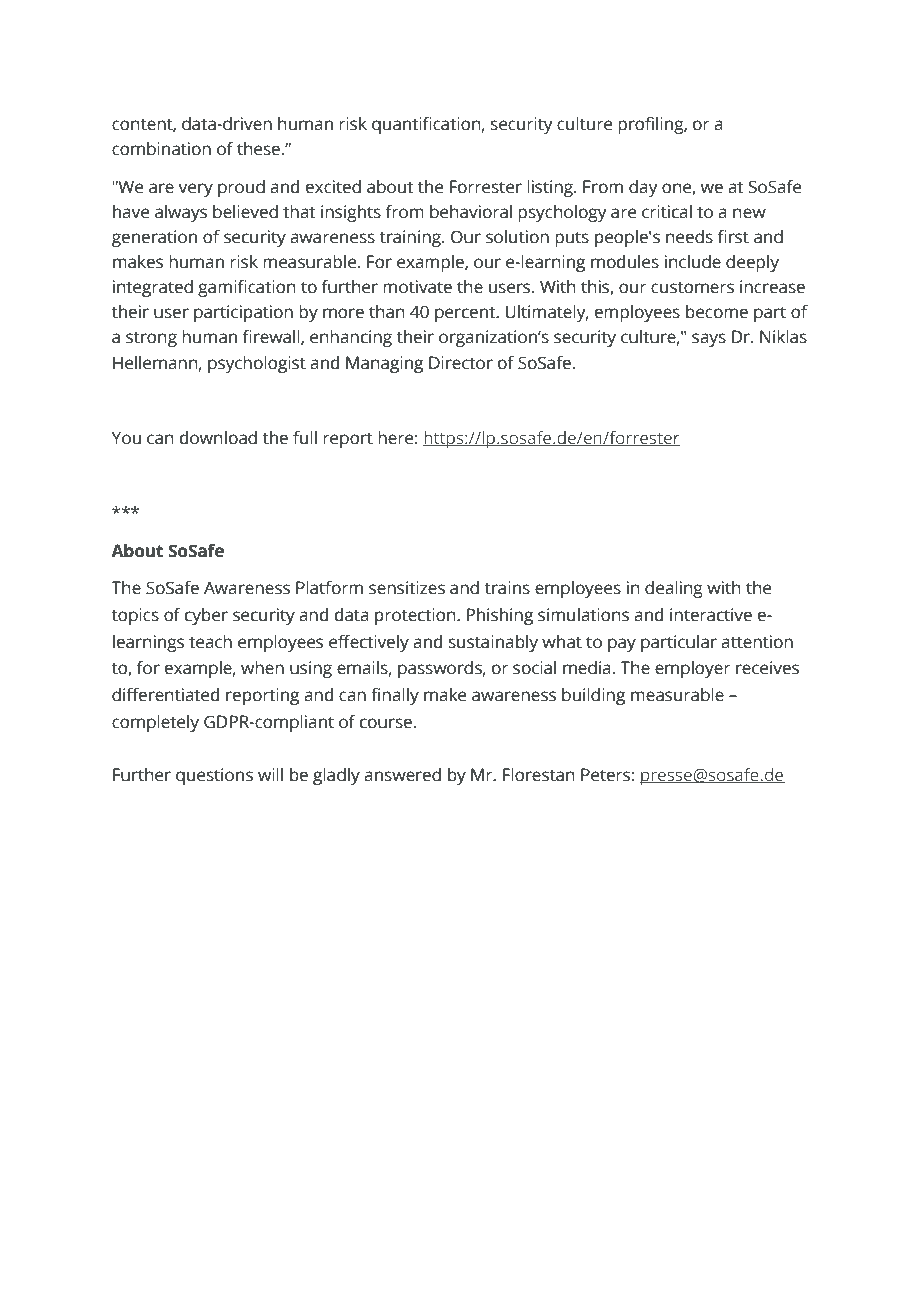  Describe the element at coordinates (247, 288) in the image. I see `gamification` at that location.
